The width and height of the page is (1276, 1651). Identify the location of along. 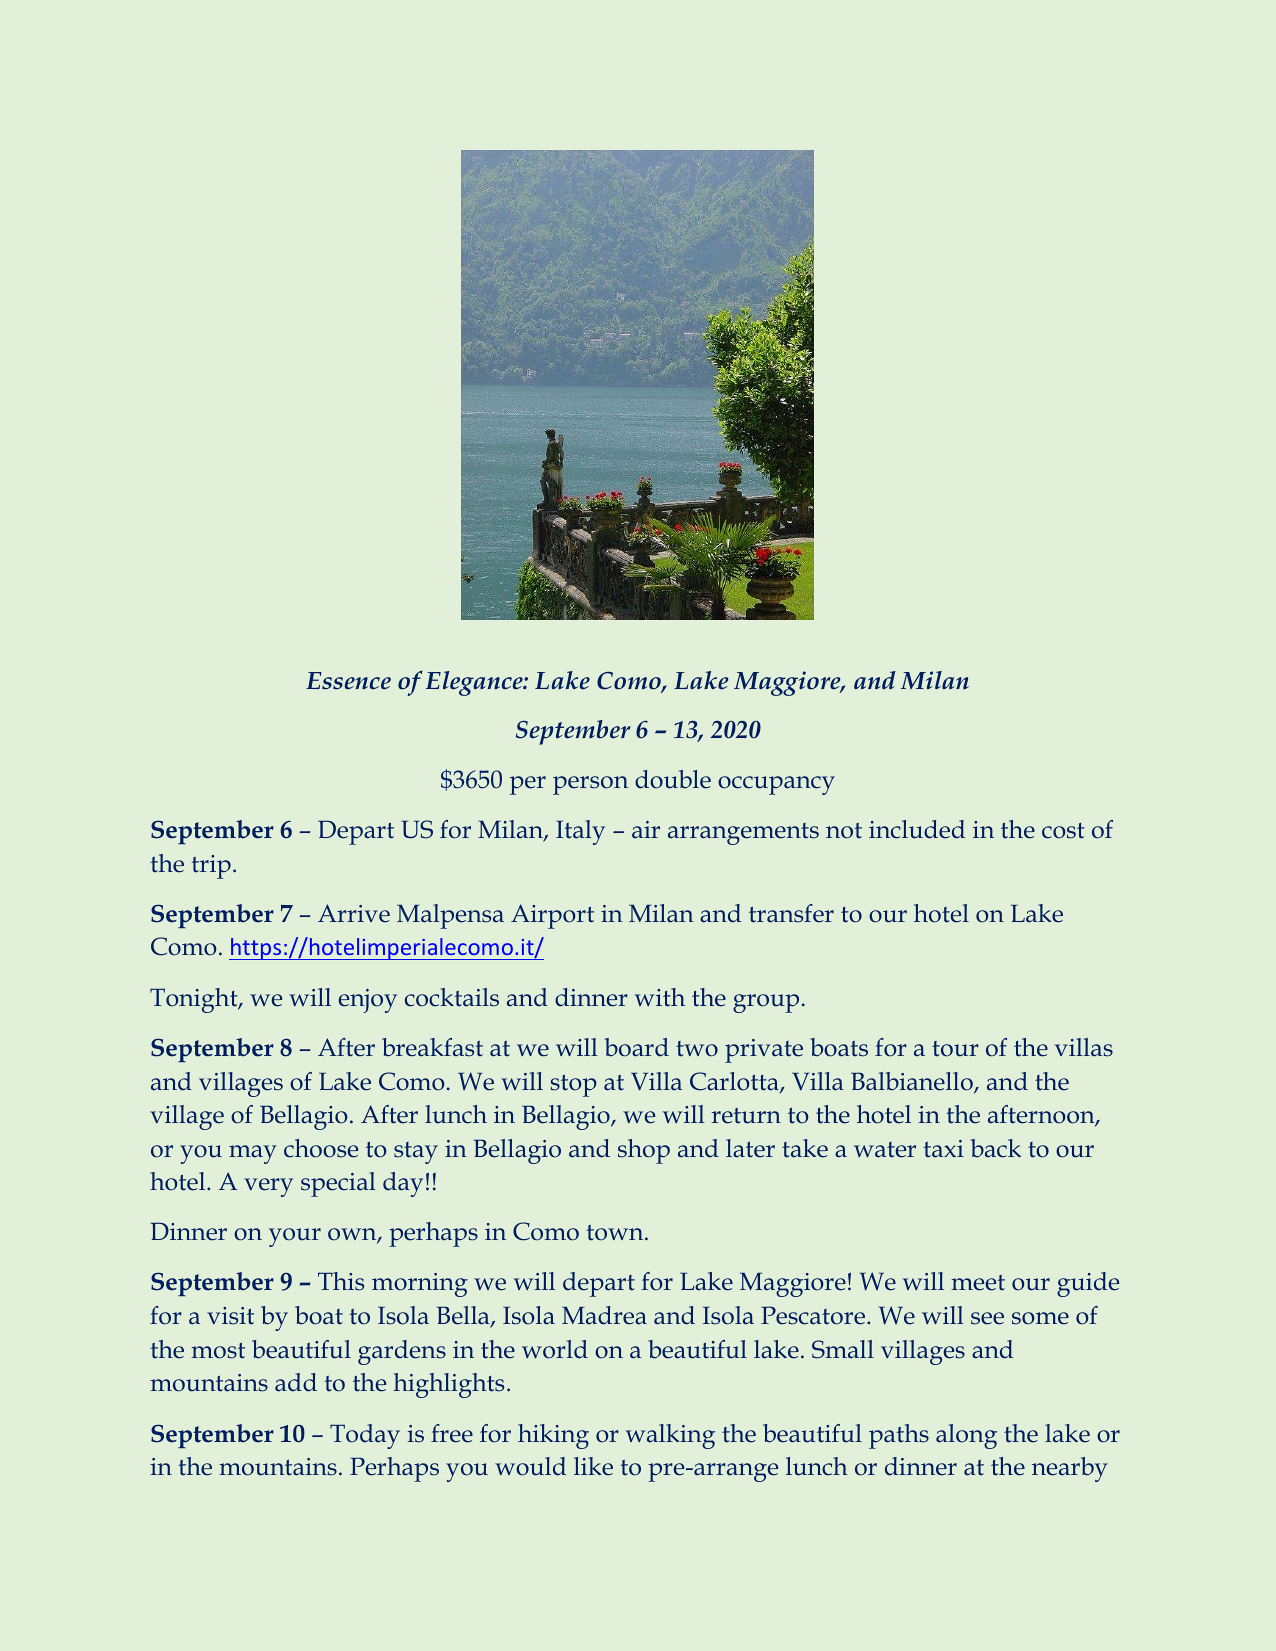
(966, 1436).
